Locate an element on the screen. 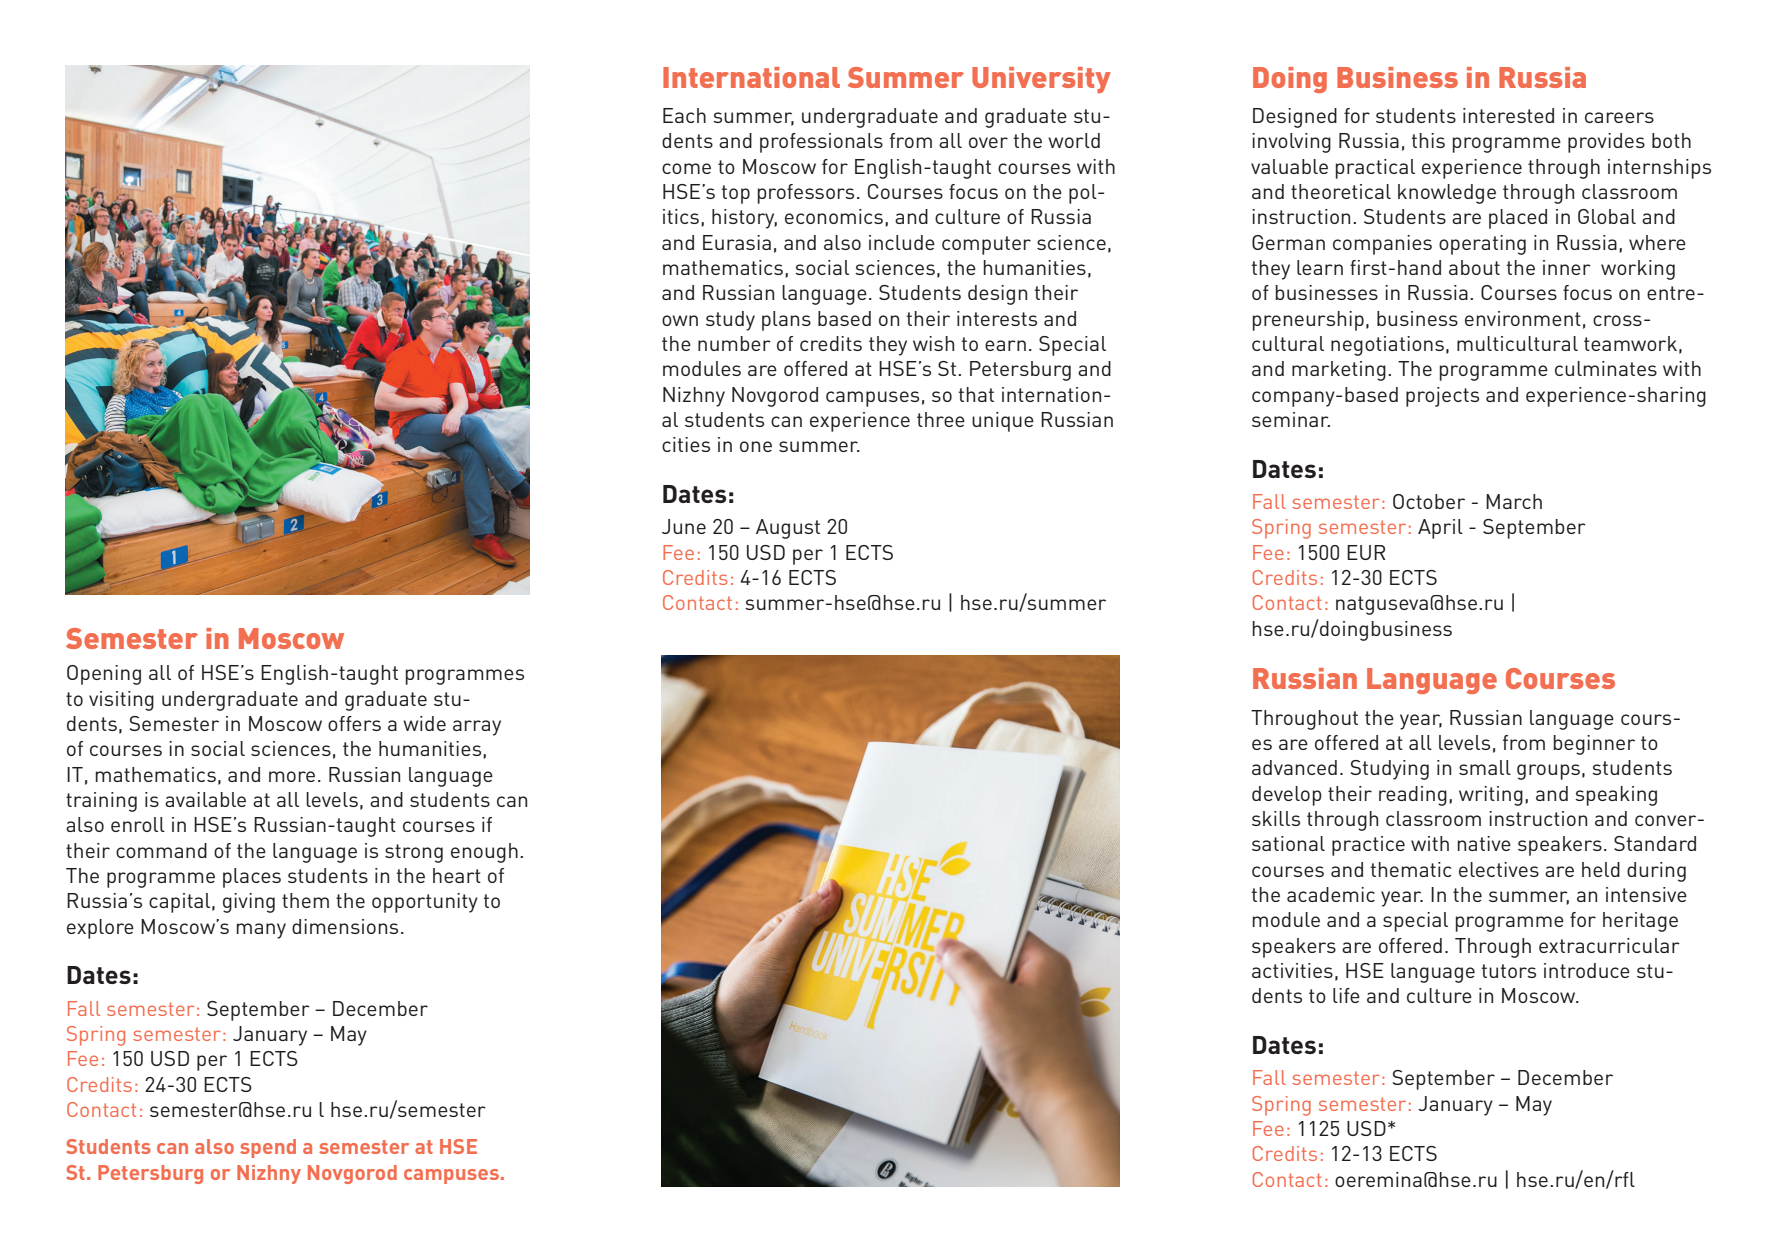 This screenshot has width=1778, height=1257. spend is located at coordinates (268, 1148).
